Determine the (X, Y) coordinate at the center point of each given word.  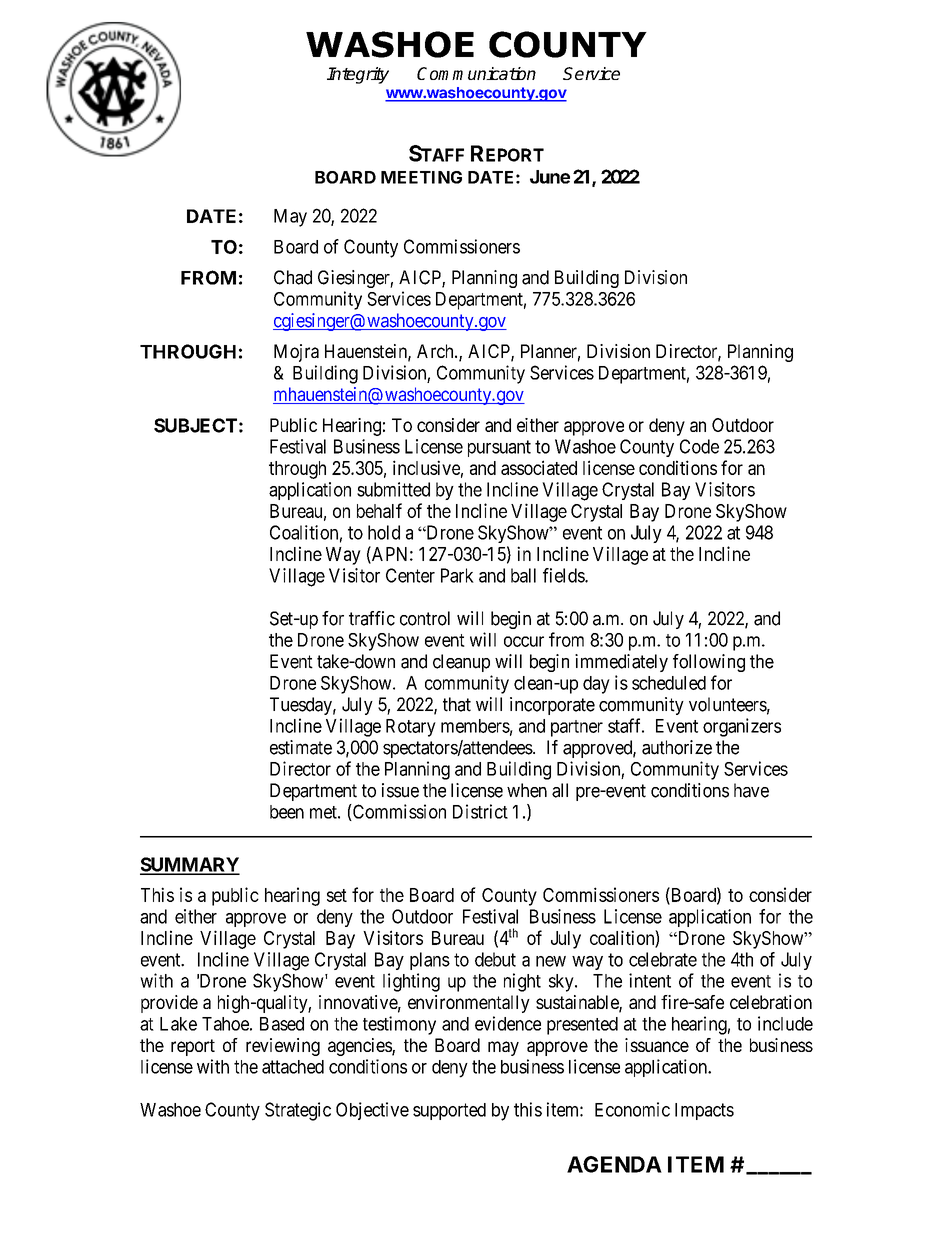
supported (449, 1111)
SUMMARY (190, 865)
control (425, 618)
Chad (293, 277)
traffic (372, 618)
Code (699, 446)
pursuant (499, 448)
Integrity (358, 75)
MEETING (421, 177)
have (751, 790)
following (709, 663)
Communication (476, 73)
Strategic (298, 1111)
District (480, 811)
